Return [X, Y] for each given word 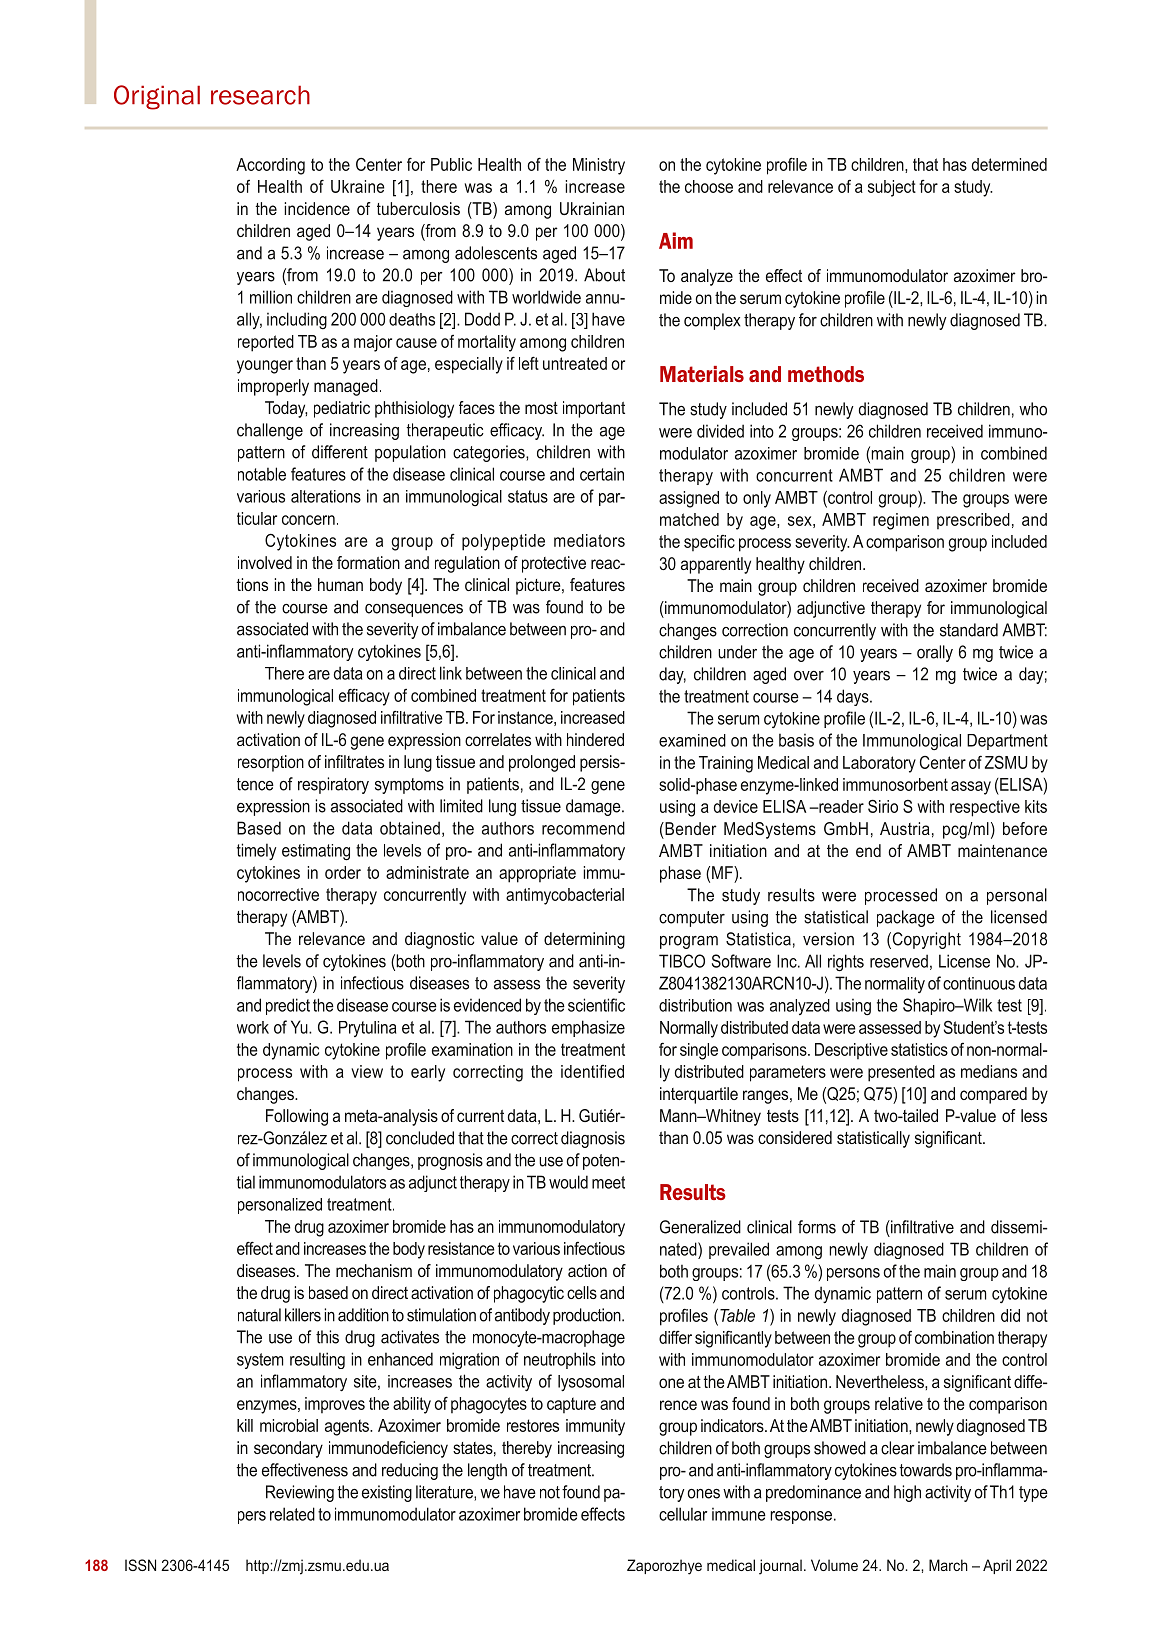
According [270, 166]
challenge [270, 431]
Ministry [599, 166]
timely [256, 851]
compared [993, 1095]
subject [892, 188]
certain [602, 474]
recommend [583, 828]
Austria [905, 828]
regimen [901, 521]
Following [297, 1117]
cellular [683, 1514]
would [568, 1182]
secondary [288, 1449]
